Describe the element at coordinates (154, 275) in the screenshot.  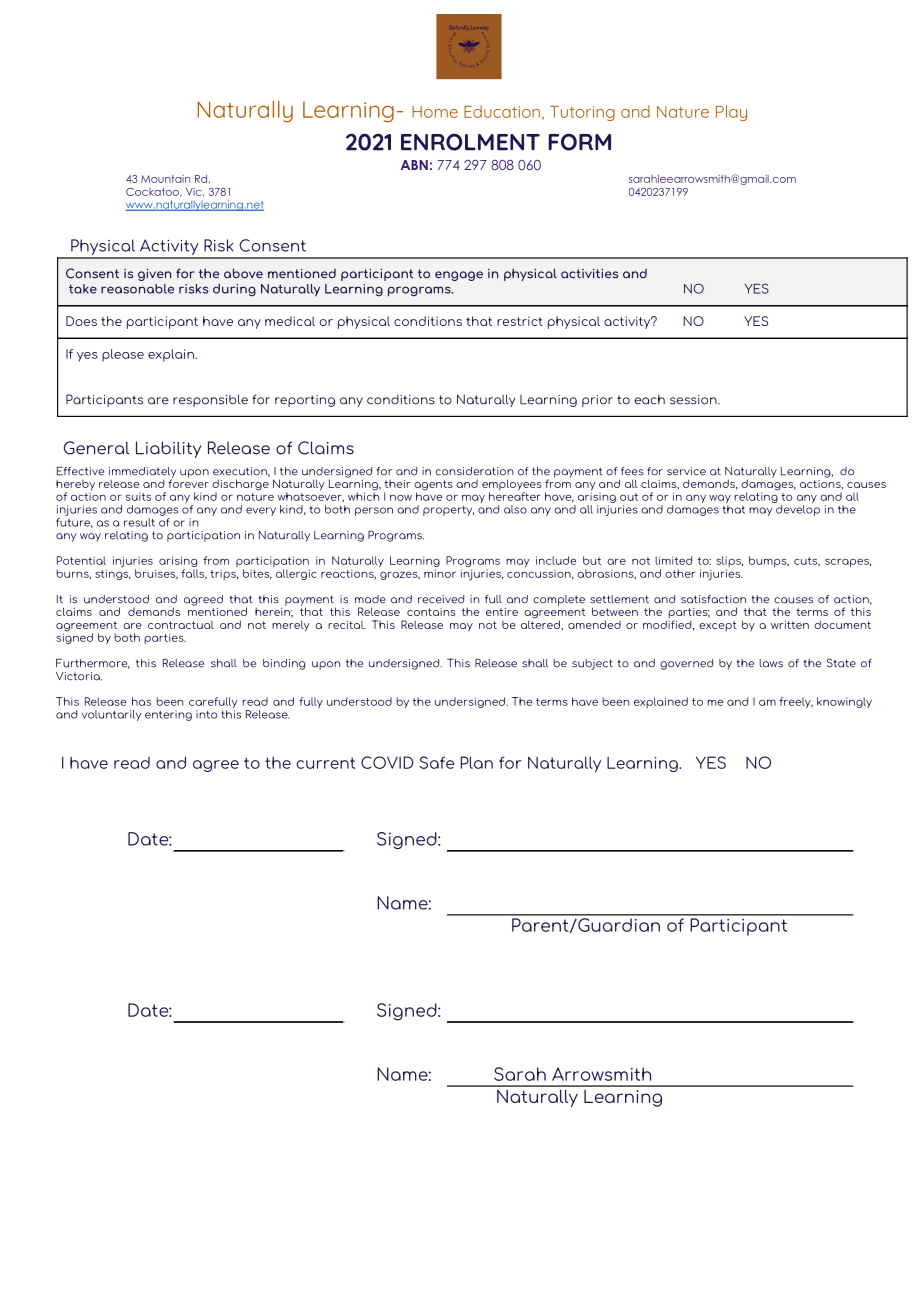
I see `given` at that location.
